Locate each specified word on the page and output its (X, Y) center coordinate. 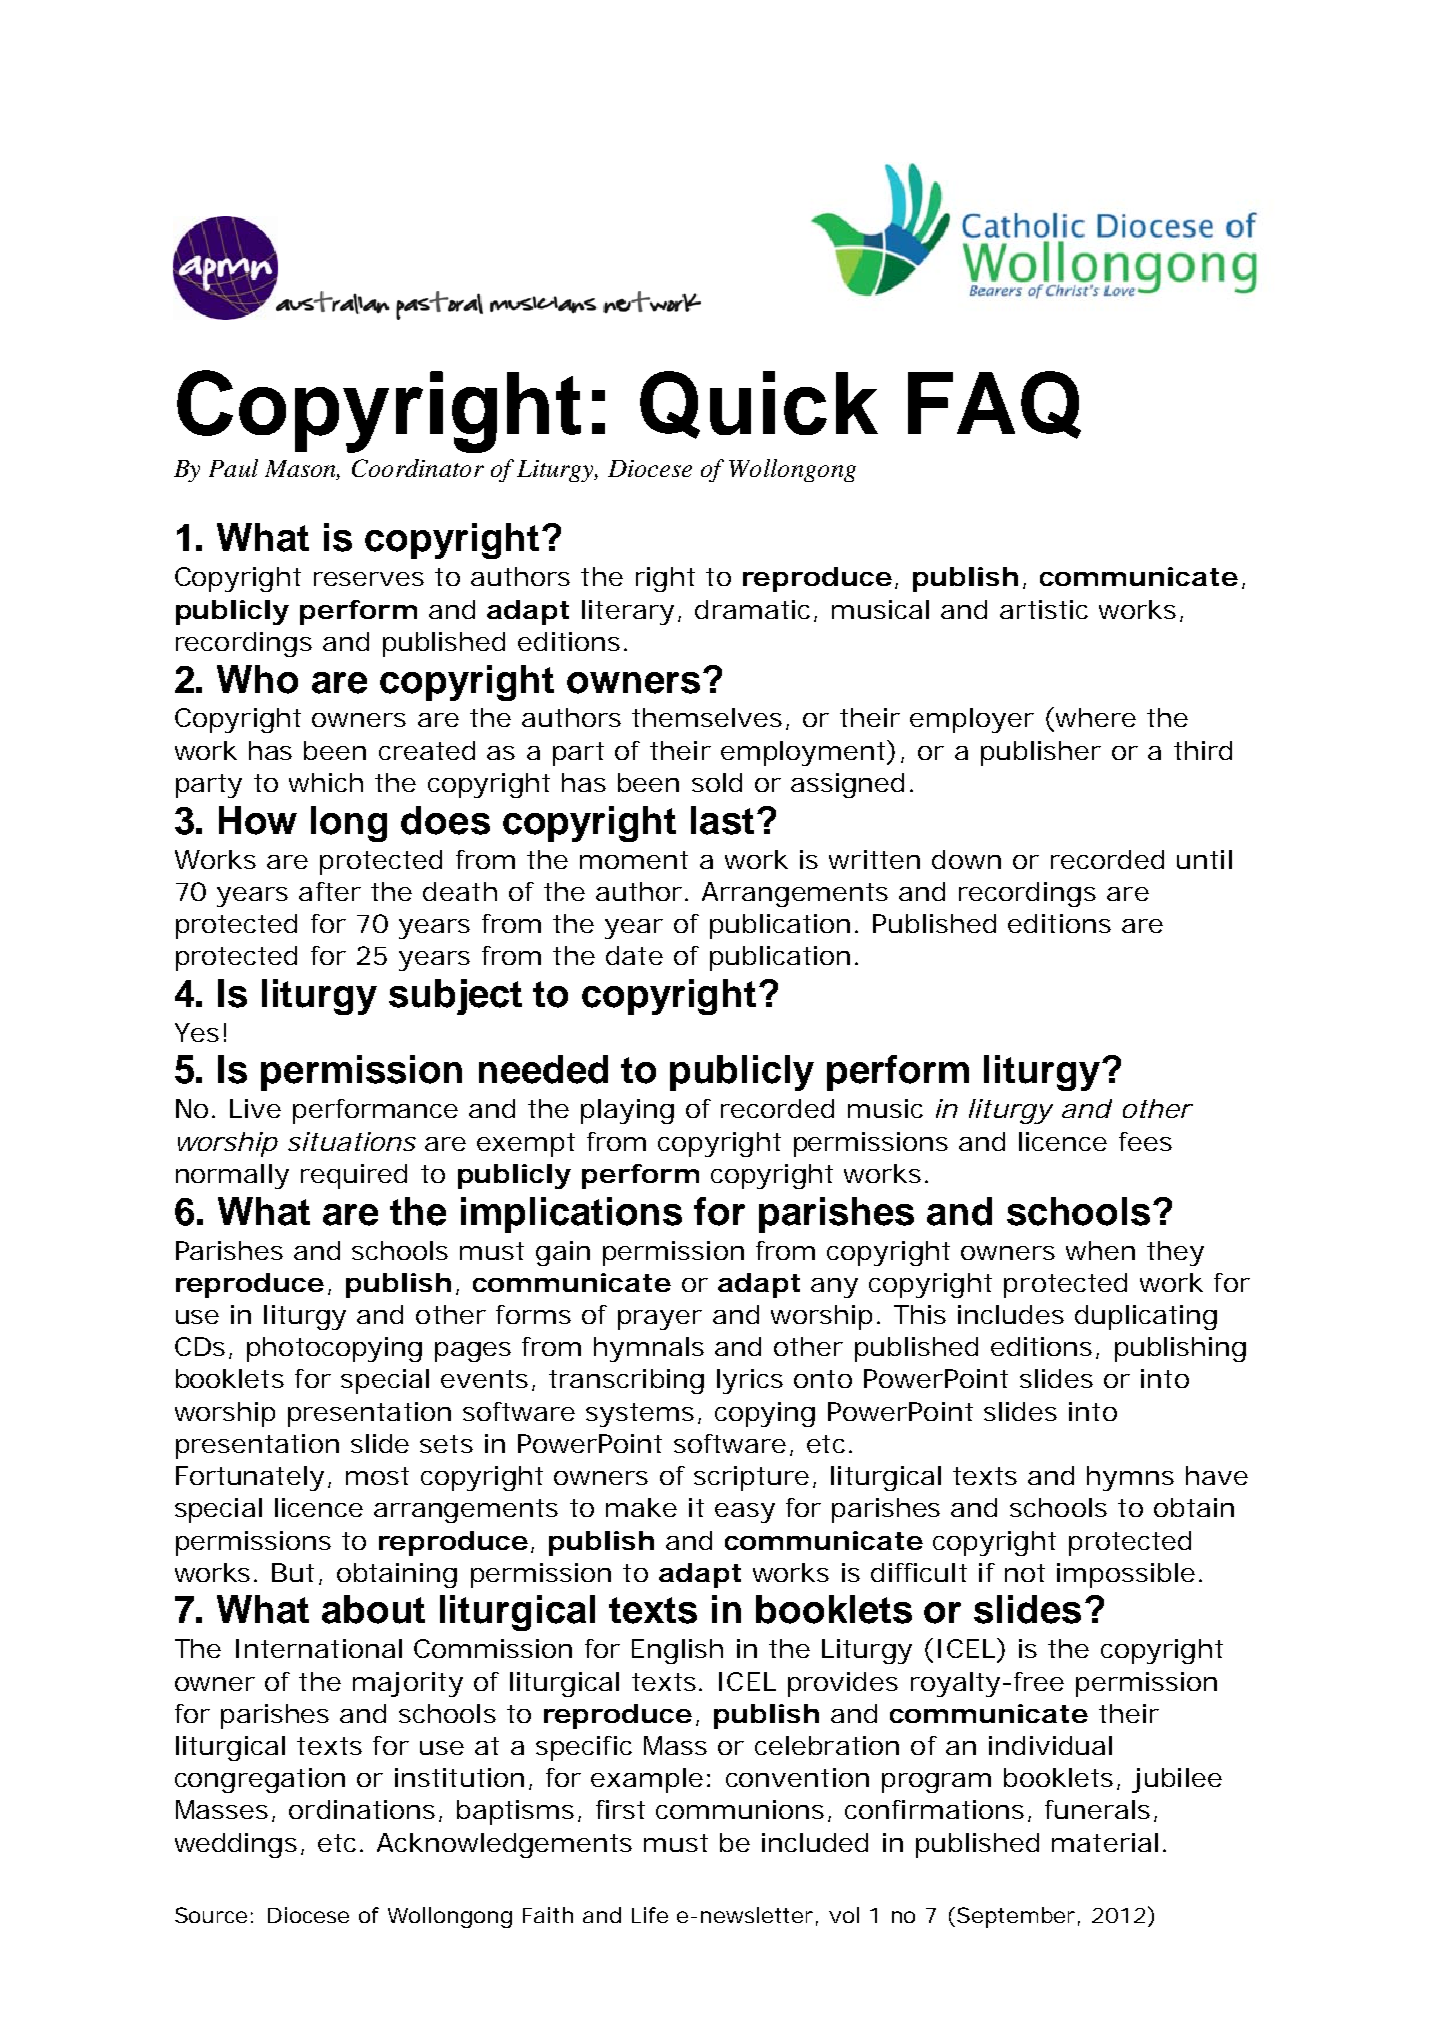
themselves (707, 717)
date (634, 955)
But (293, 1572)
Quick (759, 405)
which (326, 782)
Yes (197, 1032)
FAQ (994, 405)
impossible (1126, 1575)
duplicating (1146, 1317)
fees (1145, 1141)
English (677, 1651)
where (1096, 717)
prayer (660, 1320)
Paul (233, 468)
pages (473, 1352)
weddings (236, 1845)
